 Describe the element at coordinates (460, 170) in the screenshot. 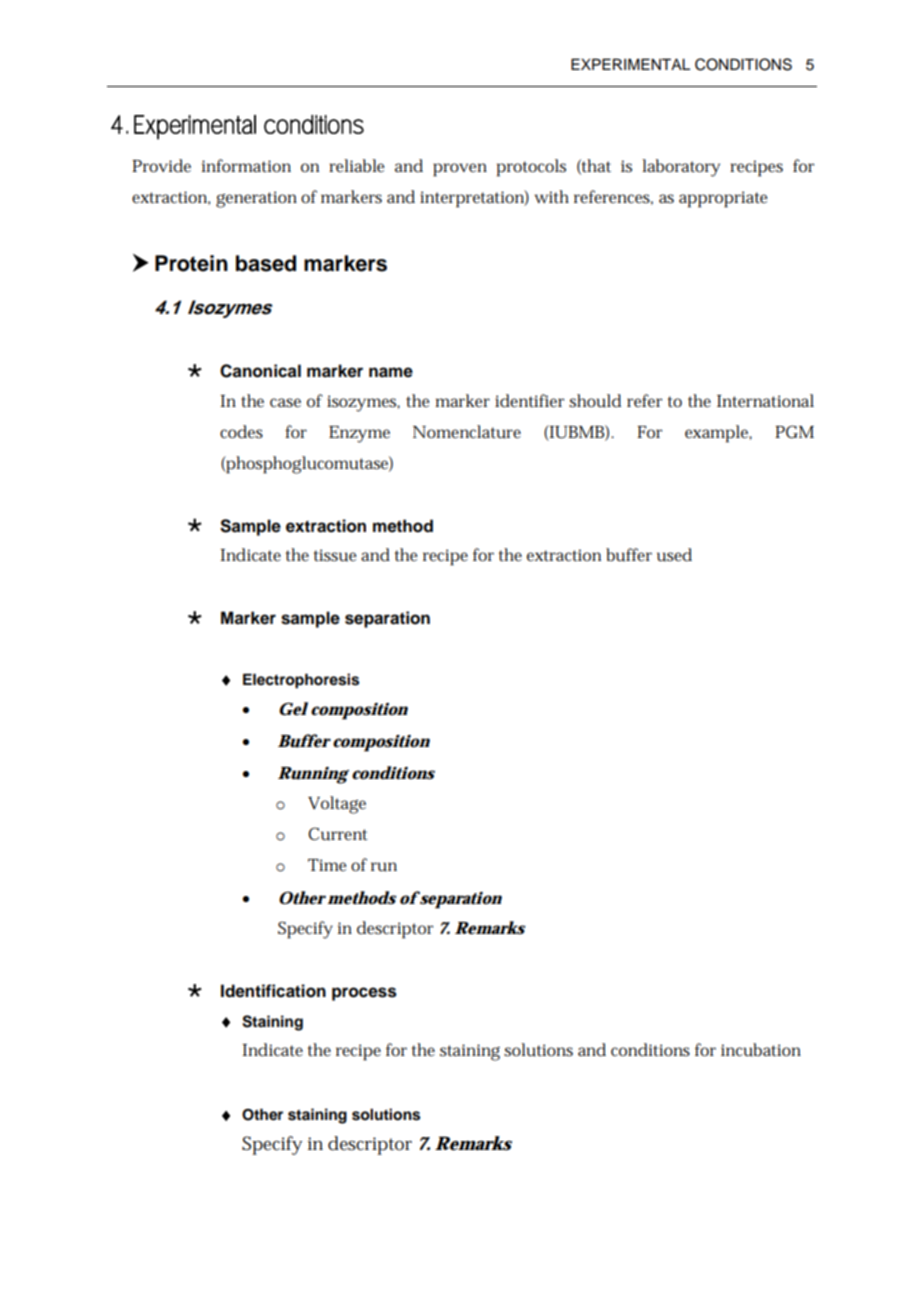

I see `proven` at that location.
